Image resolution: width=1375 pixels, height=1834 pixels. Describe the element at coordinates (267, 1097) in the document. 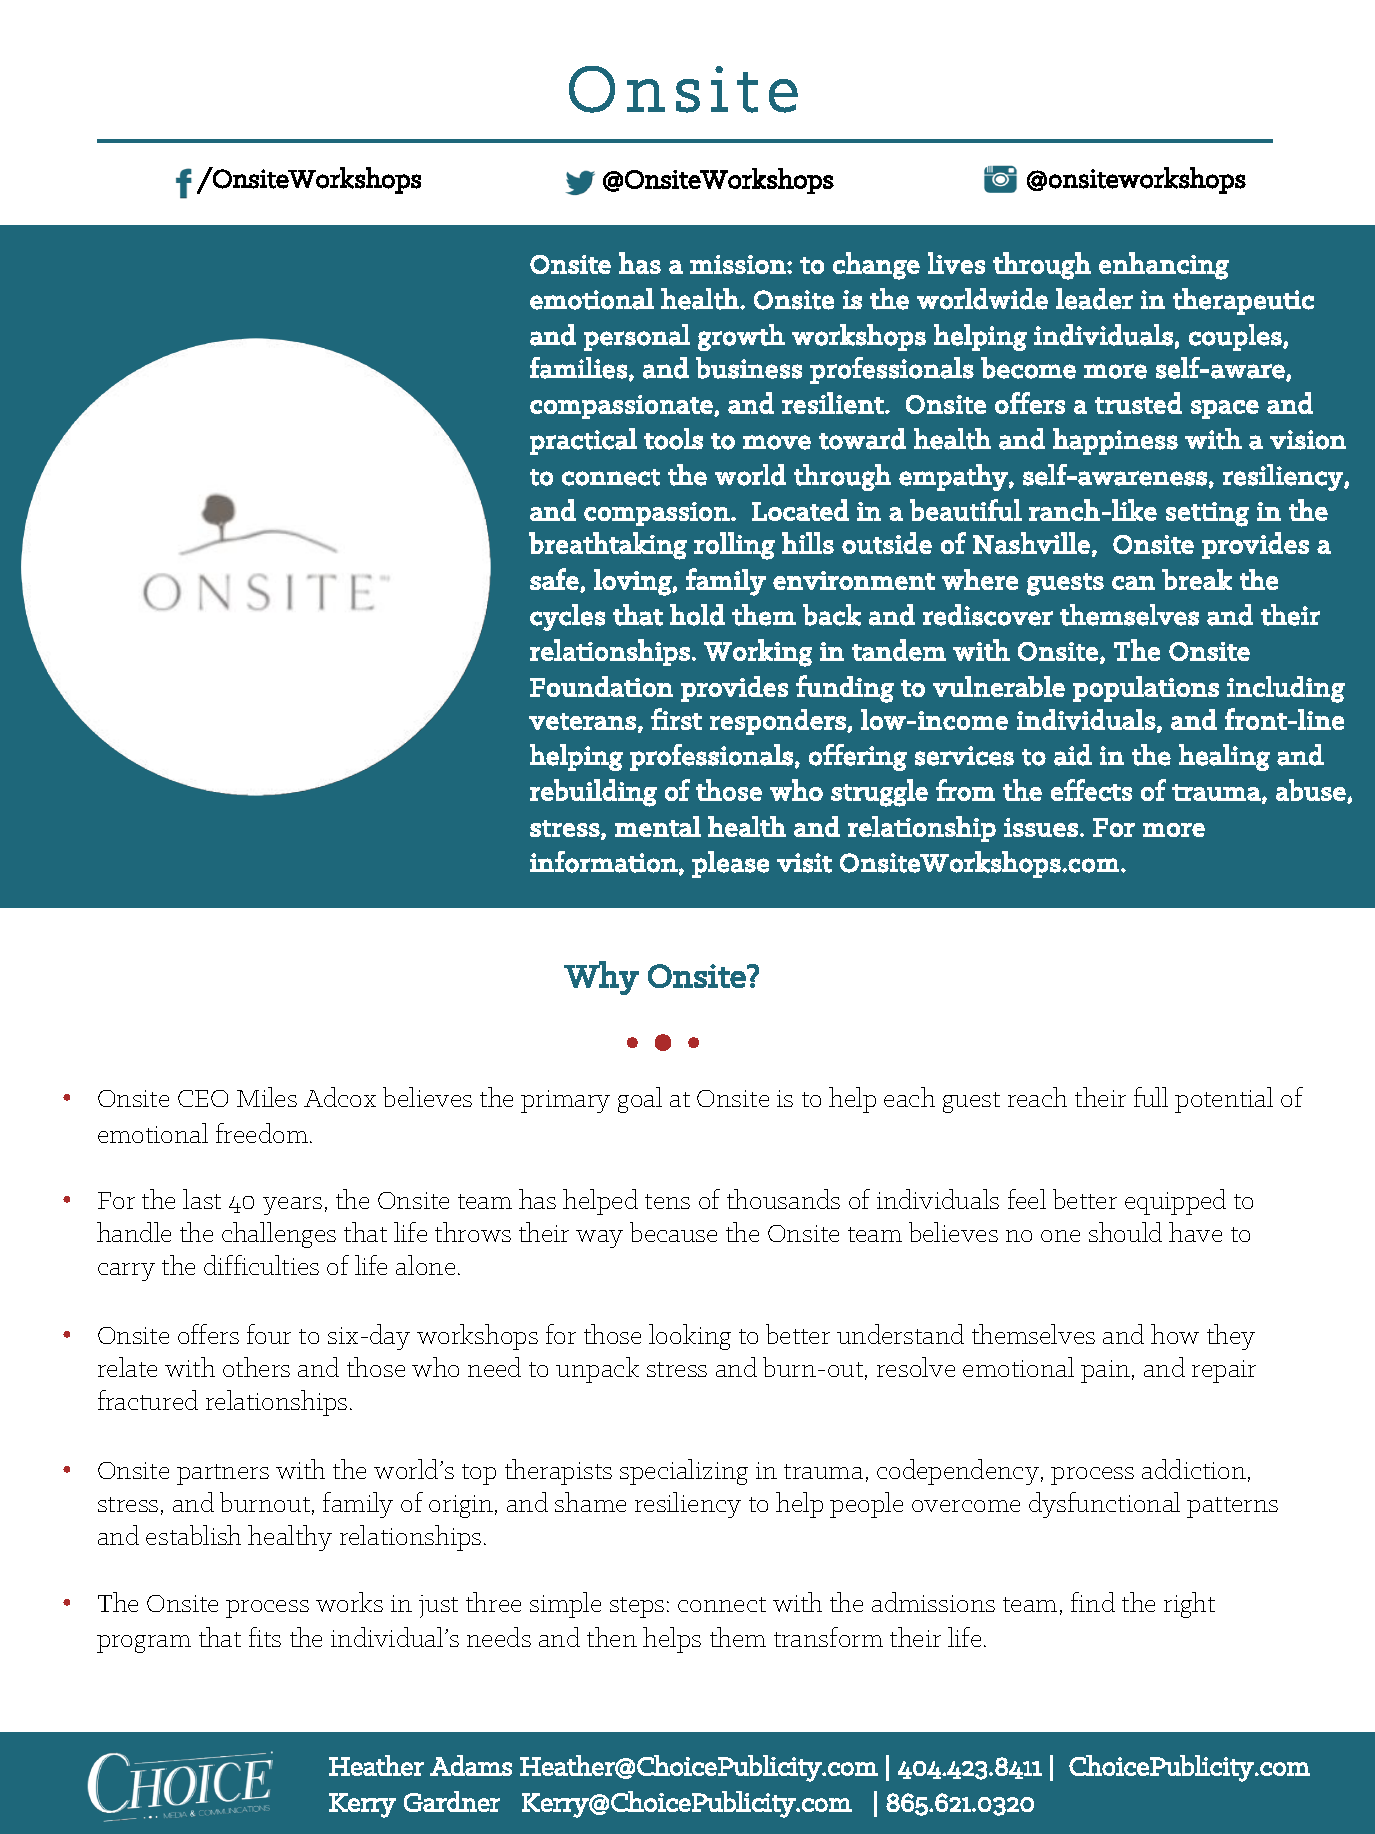

I see `Miles` at that location.
